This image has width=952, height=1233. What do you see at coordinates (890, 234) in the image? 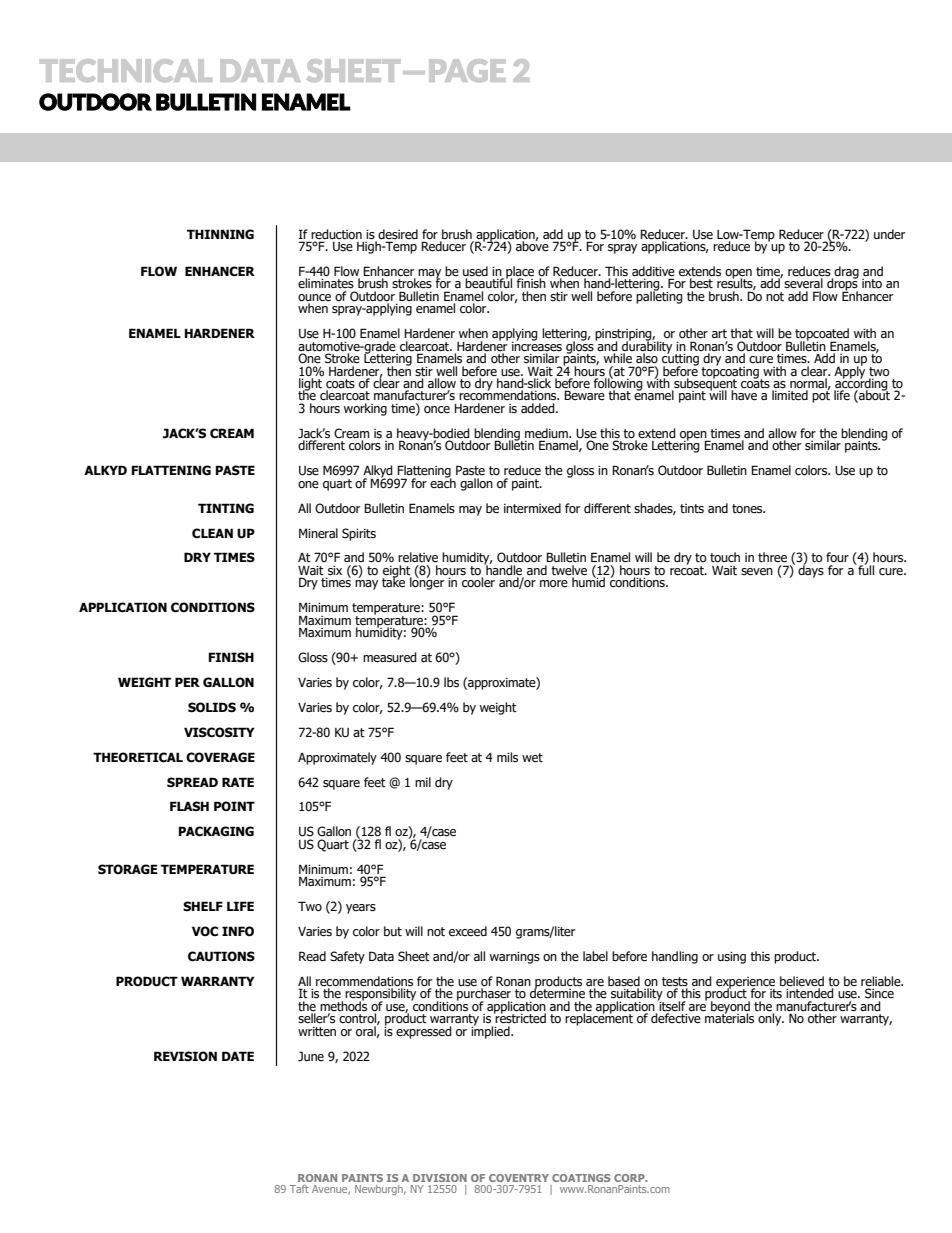
I see `under` at bounding box center [890, 234].
